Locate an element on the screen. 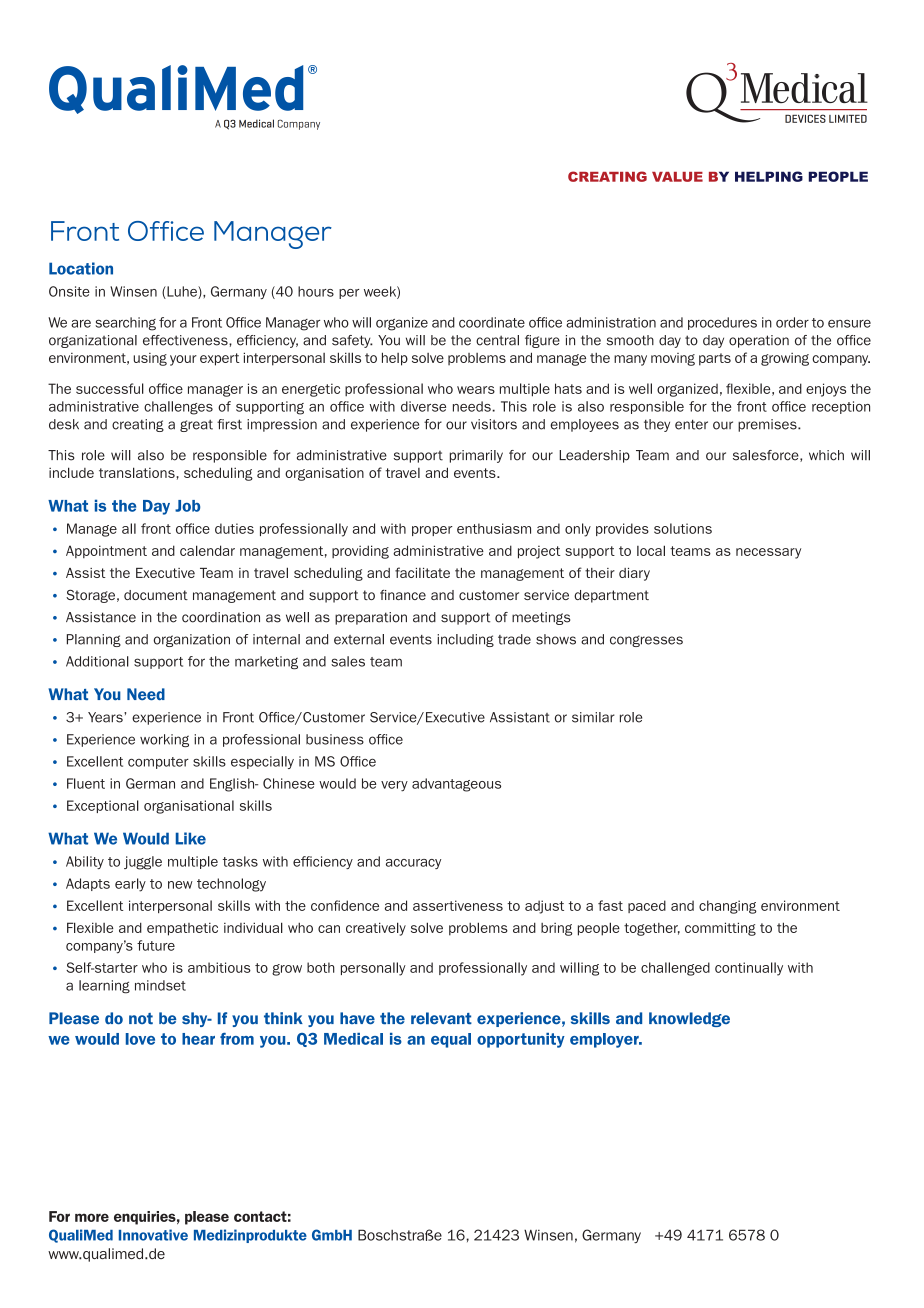 The height and width of the screenshot is (1308, 924). Job is located at coordinates (187, 506).
